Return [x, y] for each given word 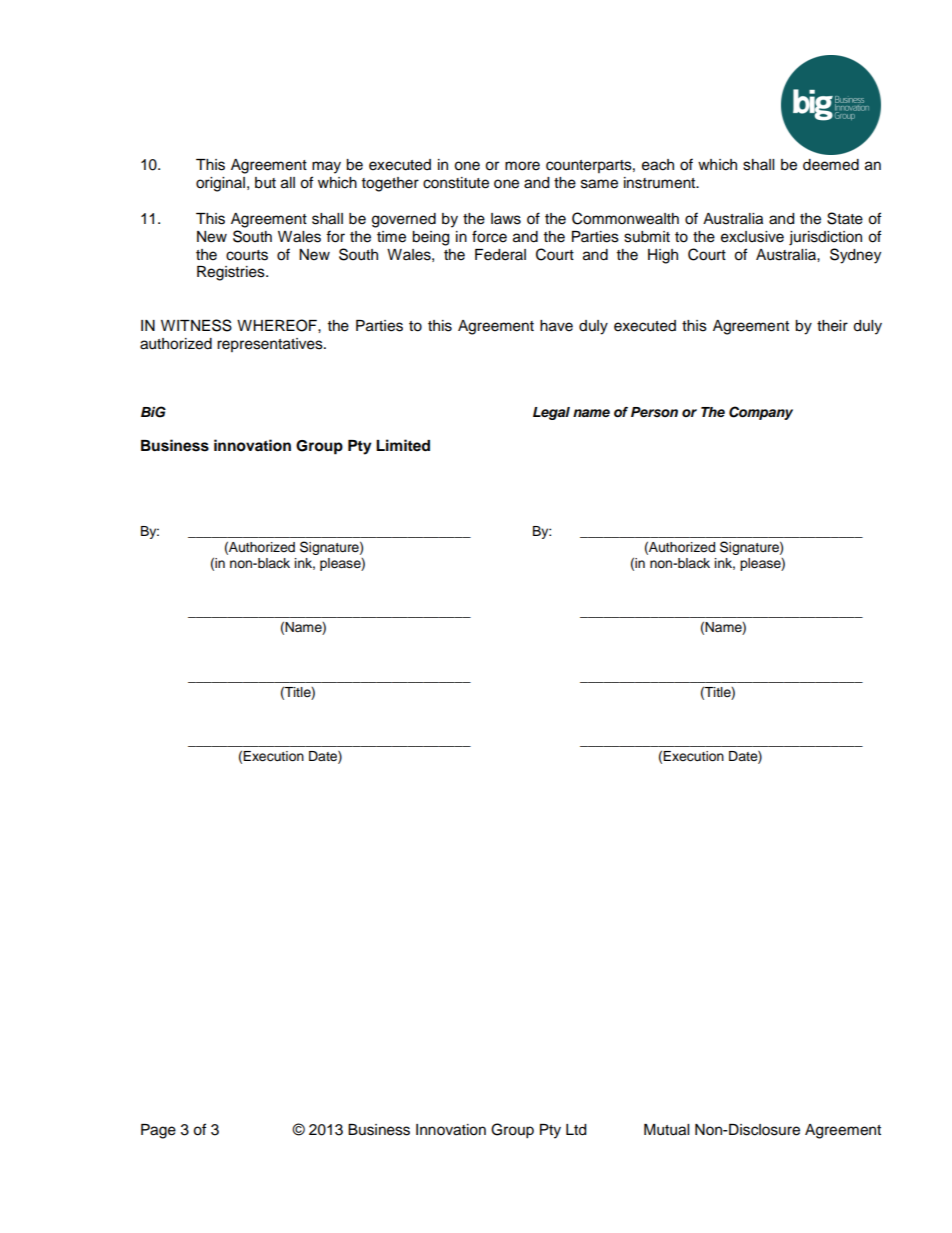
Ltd [576, 1130]
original [222, 184]
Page [158, 1131]
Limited [403, 445]
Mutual [666, 1130]
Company [761, 413]
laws [506, 219]
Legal [551, 413]
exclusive [752, 237]
